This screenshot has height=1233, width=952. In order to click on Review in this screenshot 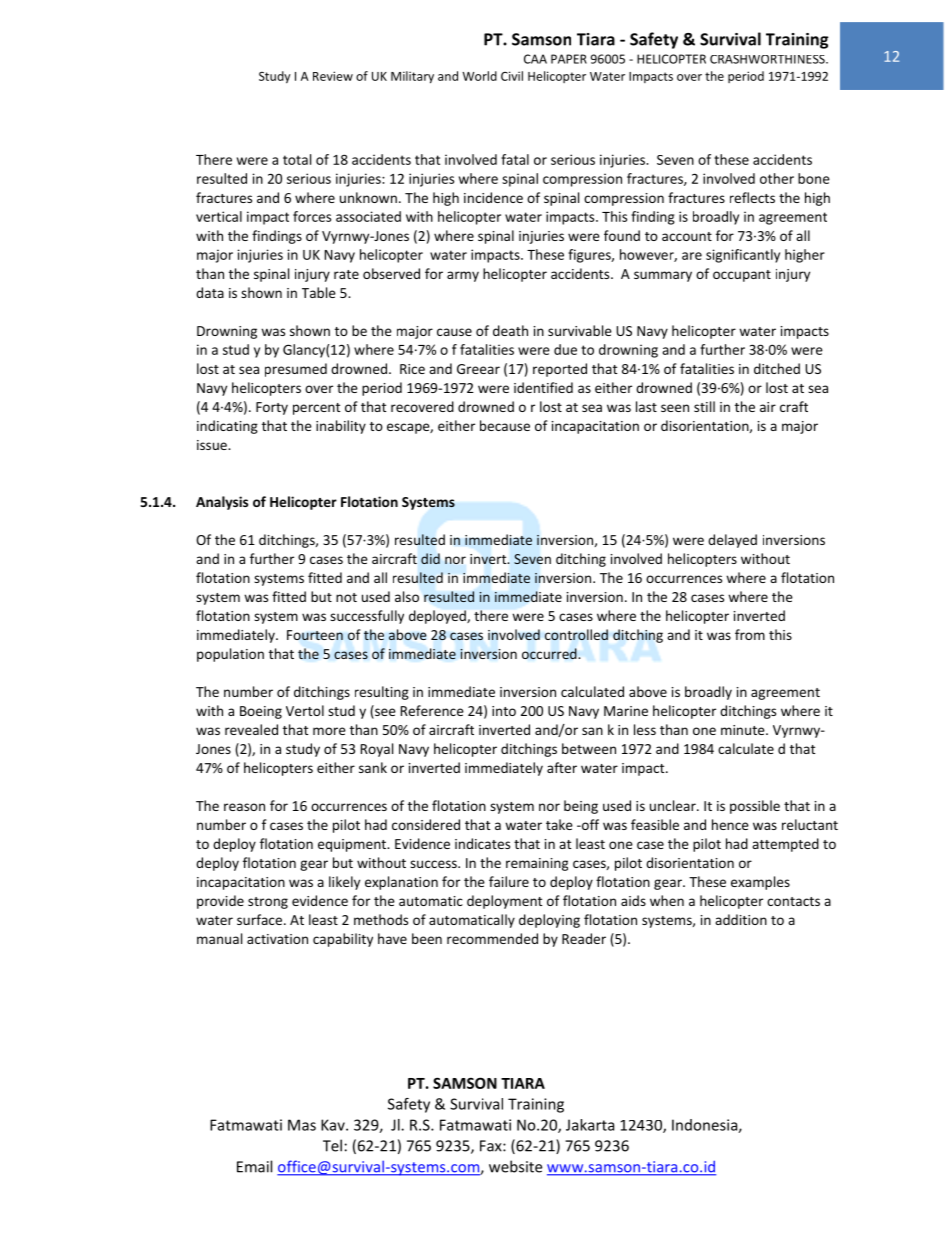, I will do `click(333, 76)`.
